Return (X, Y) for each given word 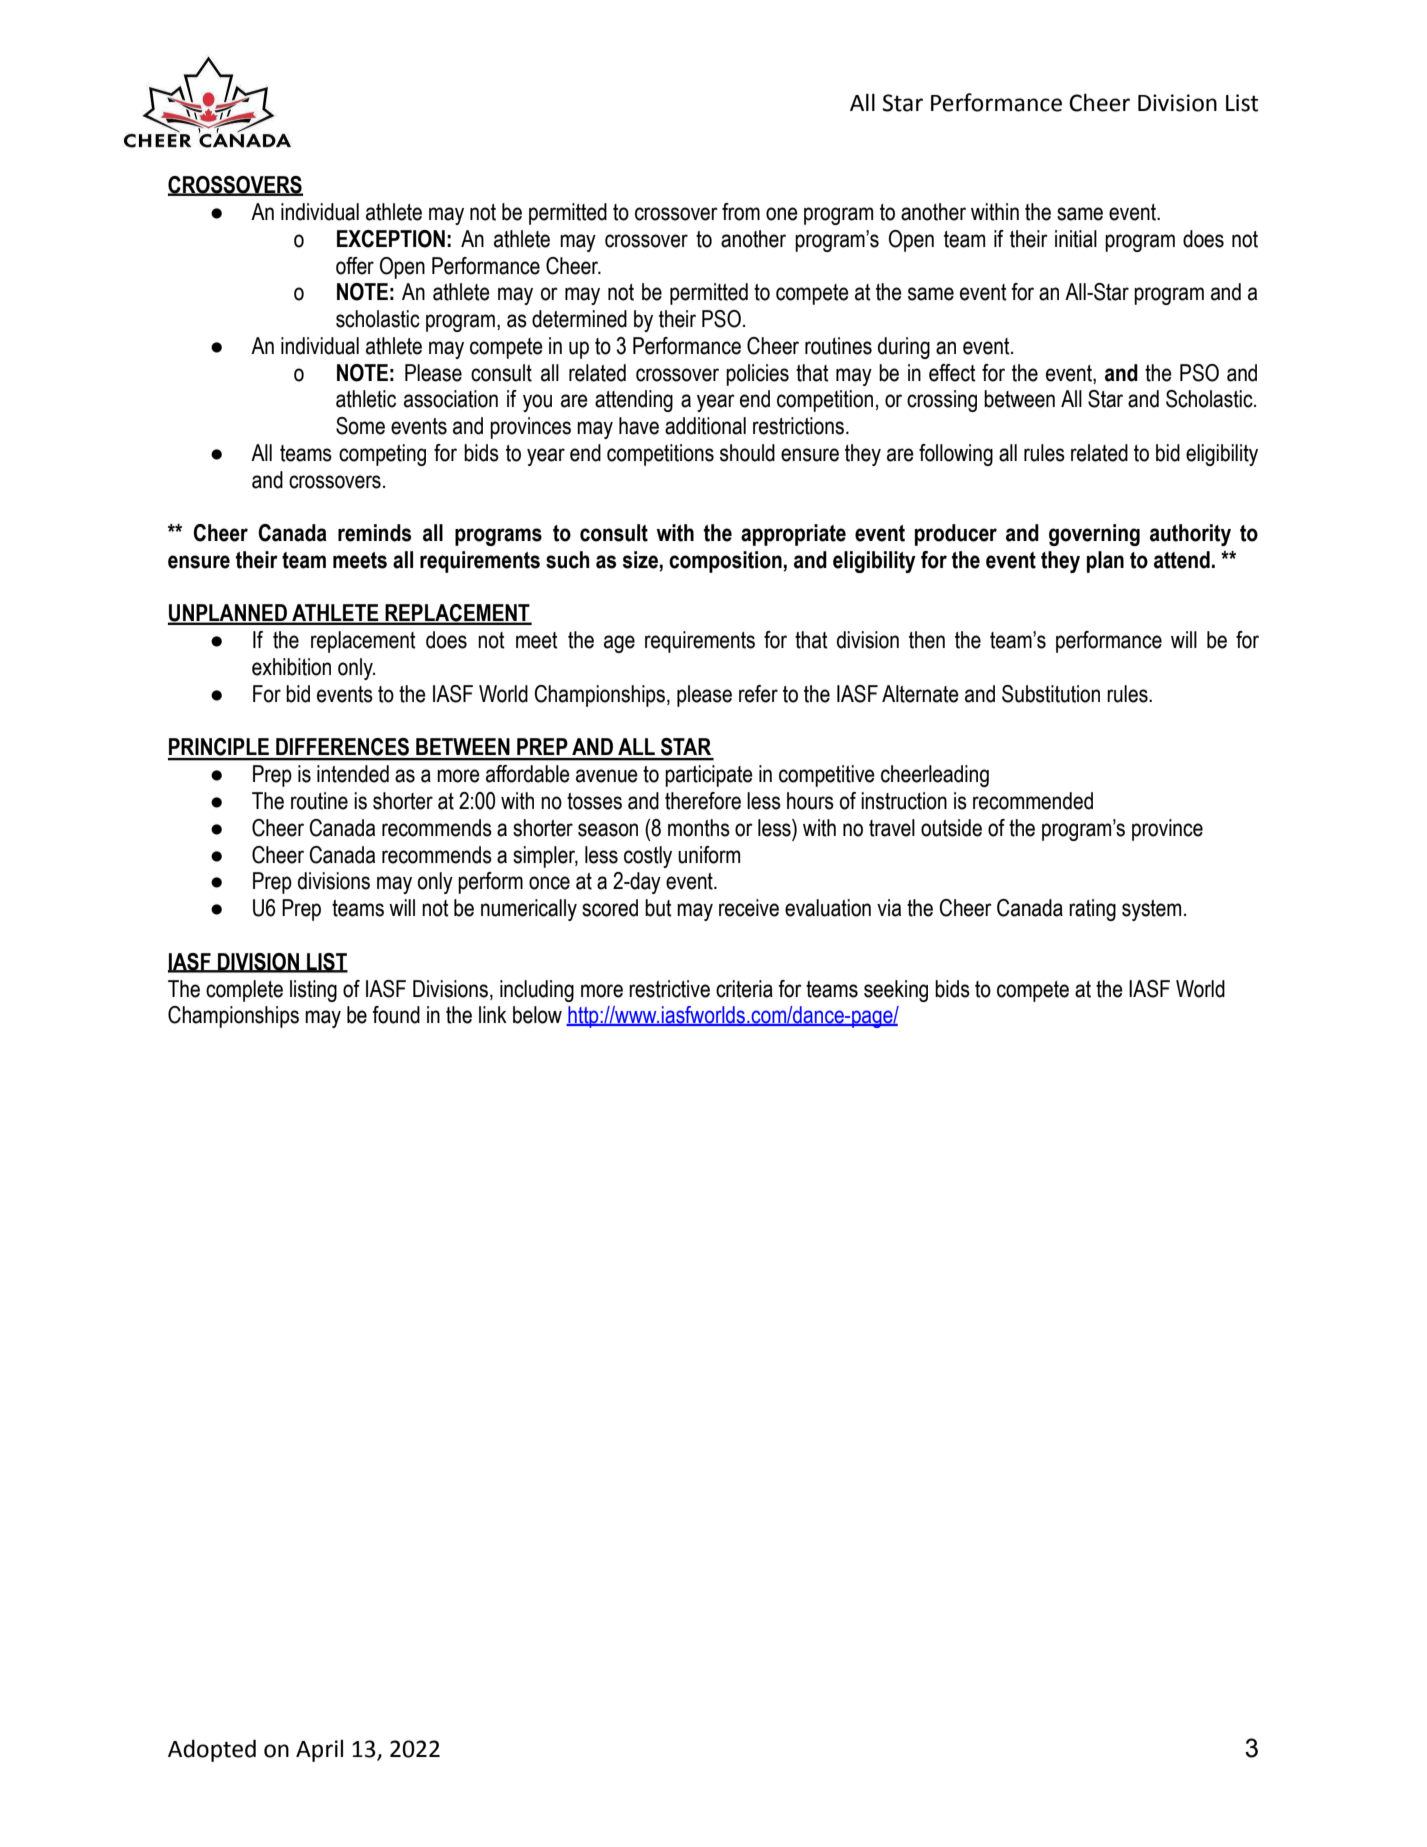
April (319, 1750)
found (396, 1015)
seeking (896, 991)
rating (1092, 910)
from (741, 212)
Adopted (212, 1750)
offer (355, 266)
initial (1076, 239)
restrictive (669, 989)
